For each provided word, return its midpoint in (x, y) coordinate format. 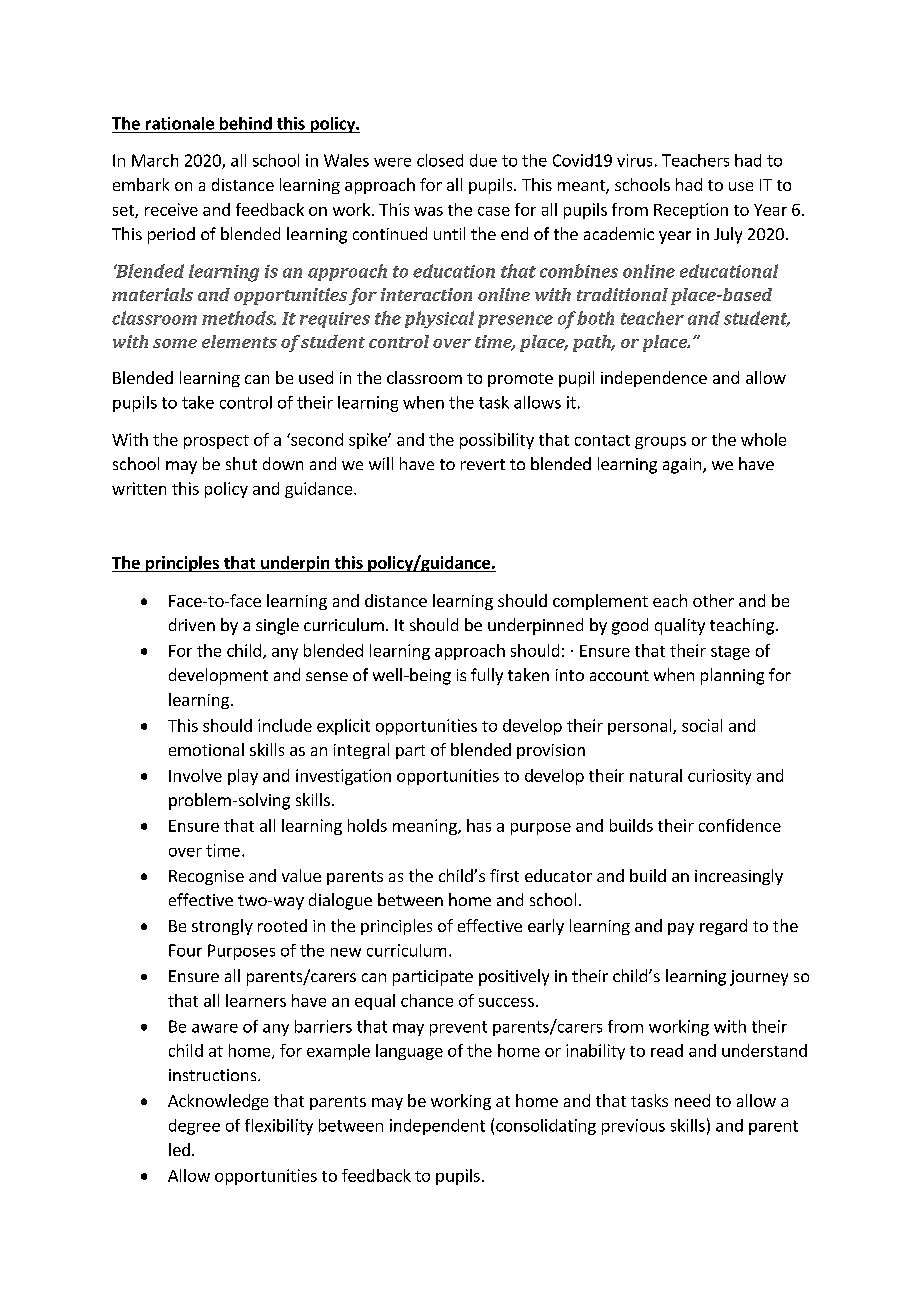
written (139, 488)
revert (483, 464)
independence (654, 379)
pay (681, 929)
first (504, 875)
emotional (206, 749)
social (702, 725)
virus (634, 160)
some (175, 343)
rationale (180, 123)
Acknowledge (218, 1102)
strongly (222, 927)
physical (439, 319)
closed (440, 160)
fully (487, 676)
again (682, 466)
